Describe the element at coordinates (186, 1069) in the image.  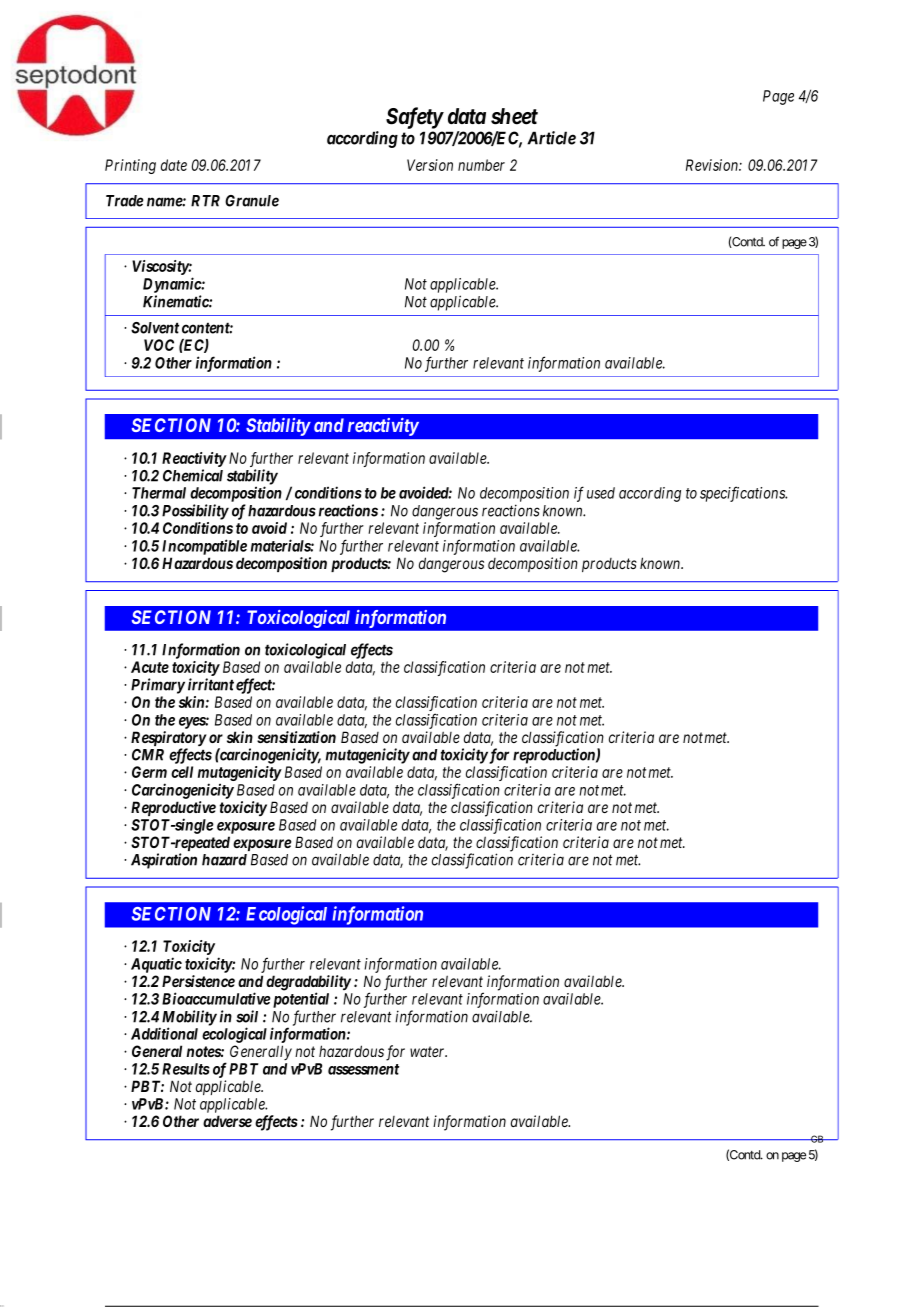
I see `Results` at that location.
